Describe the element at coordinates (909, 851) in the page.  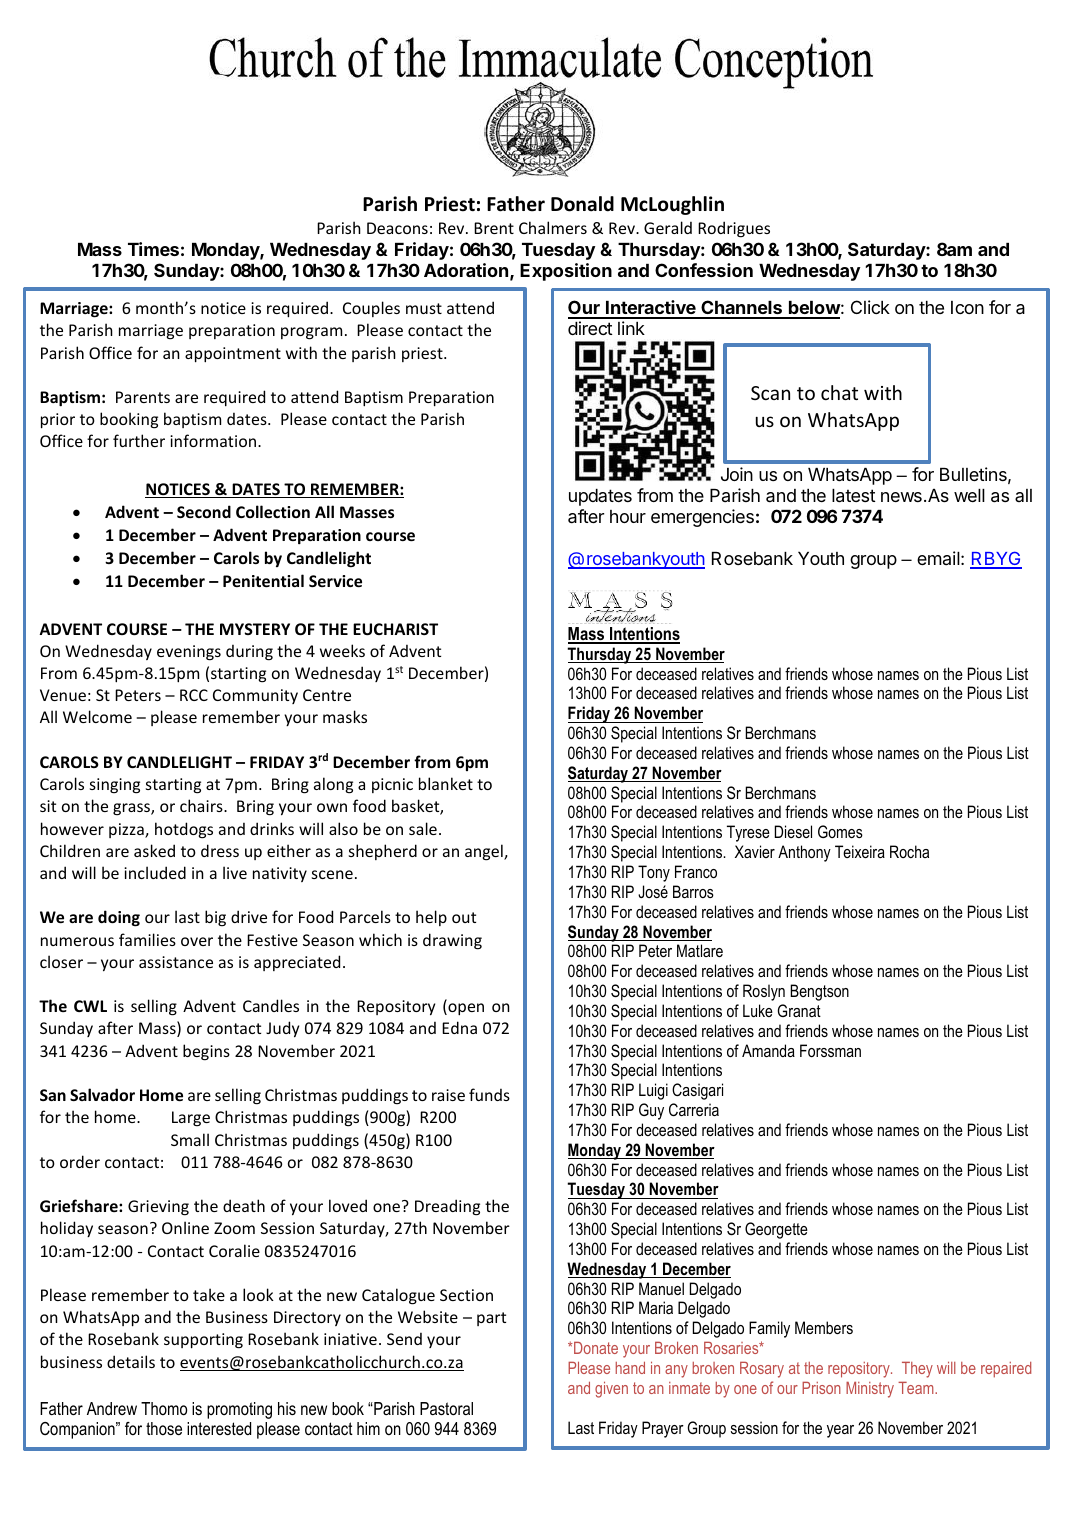
I see `Rocha` at that location.
